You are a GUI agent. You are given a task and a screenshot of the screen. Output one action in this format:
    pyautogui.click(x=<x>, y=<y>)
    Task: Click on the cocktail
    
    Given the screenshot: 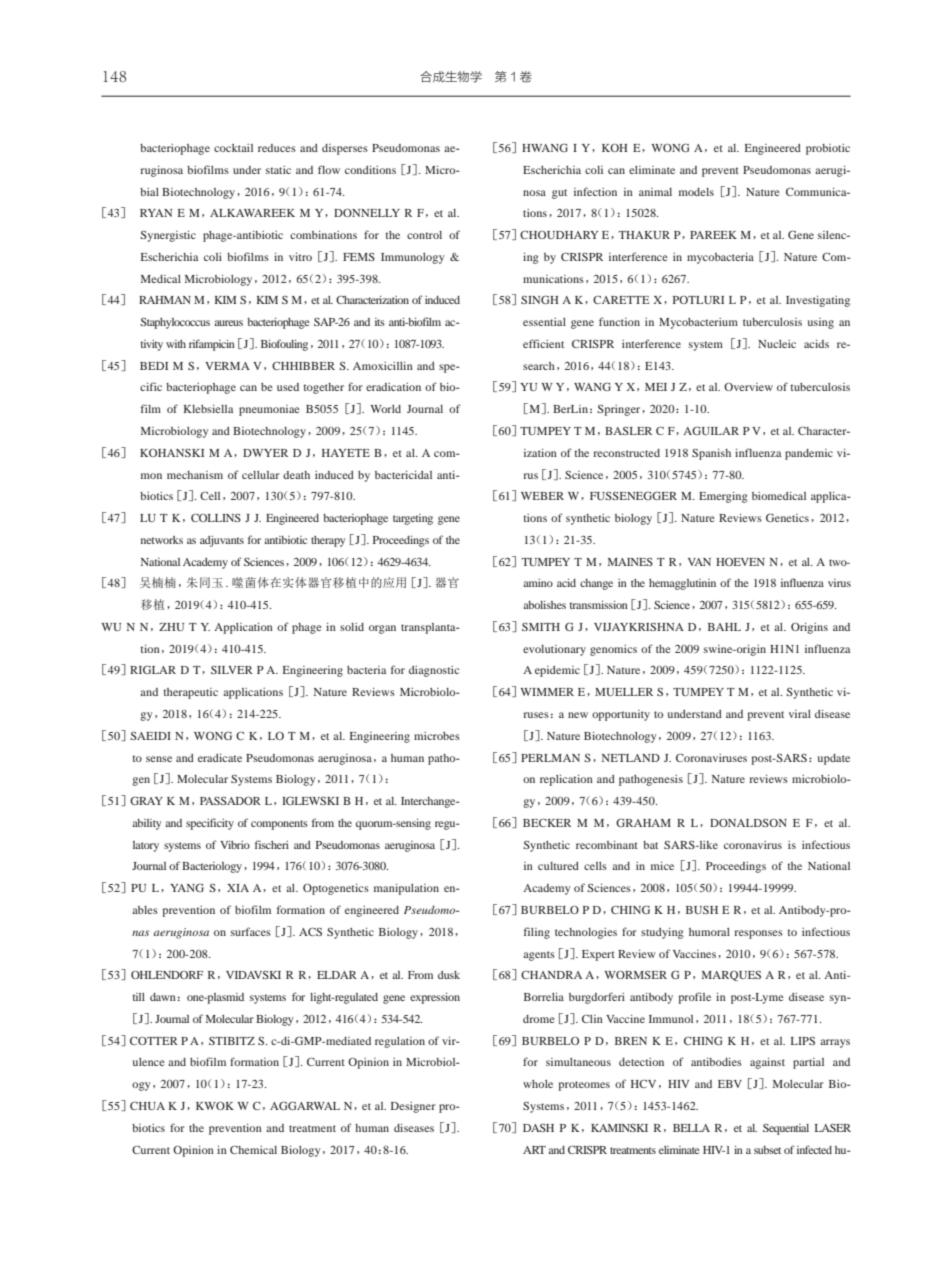 What is the action you would take?
    pyautogui.click(x=233, y=148)
